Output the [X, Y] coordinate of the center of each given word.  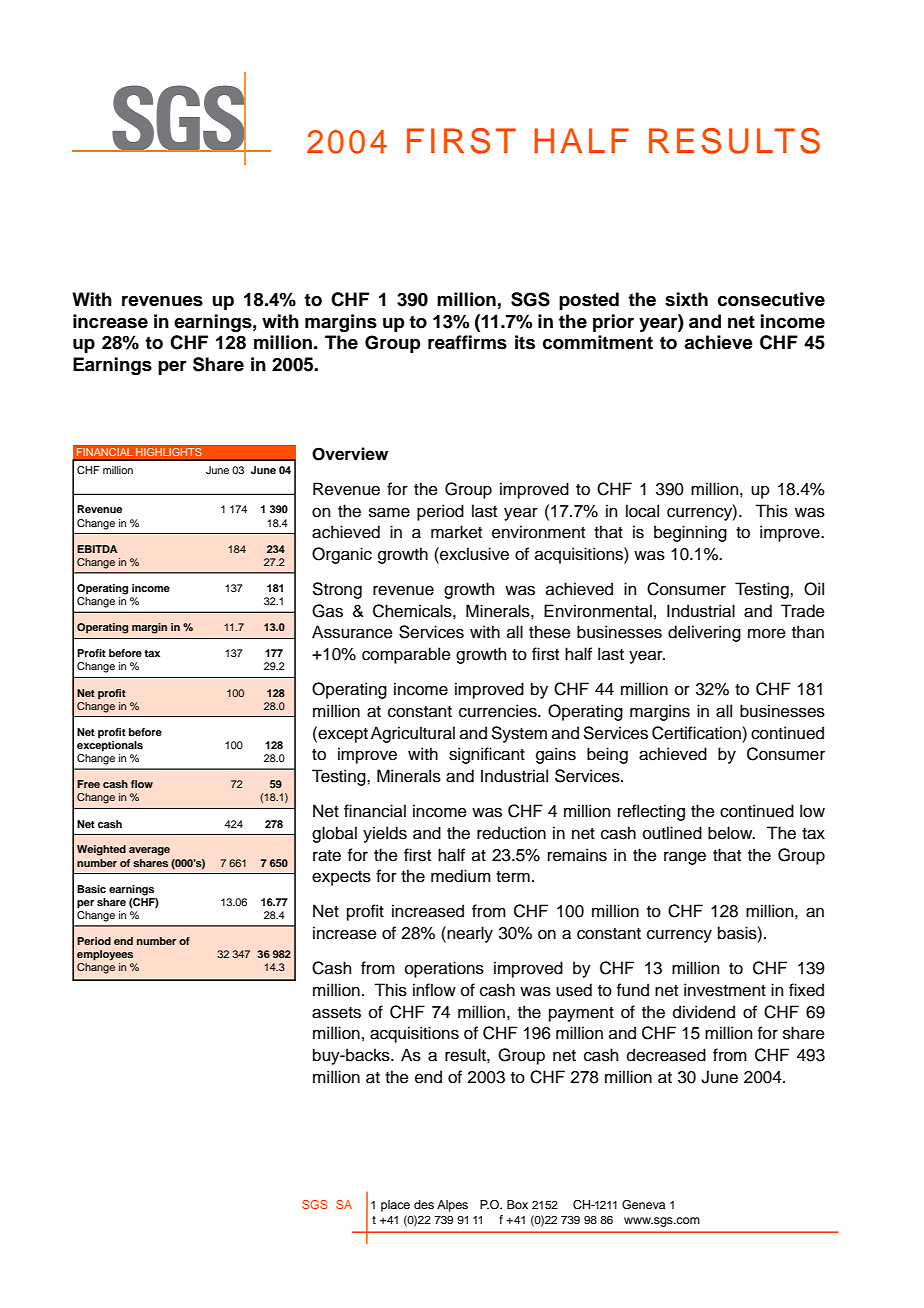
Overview [350, 454]
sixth [686, 299]
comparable [406, 655]
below [731, 833]
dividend [704, 1012]
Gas [327, 611]
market [456, 532]
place [395, 1206]
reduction [511, 833]
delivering [704, 633]
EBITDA [97, 549]
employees [105, 955]
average [149, 851]
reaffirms [467, 342]
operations [444, 969]
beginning [690, 533]
